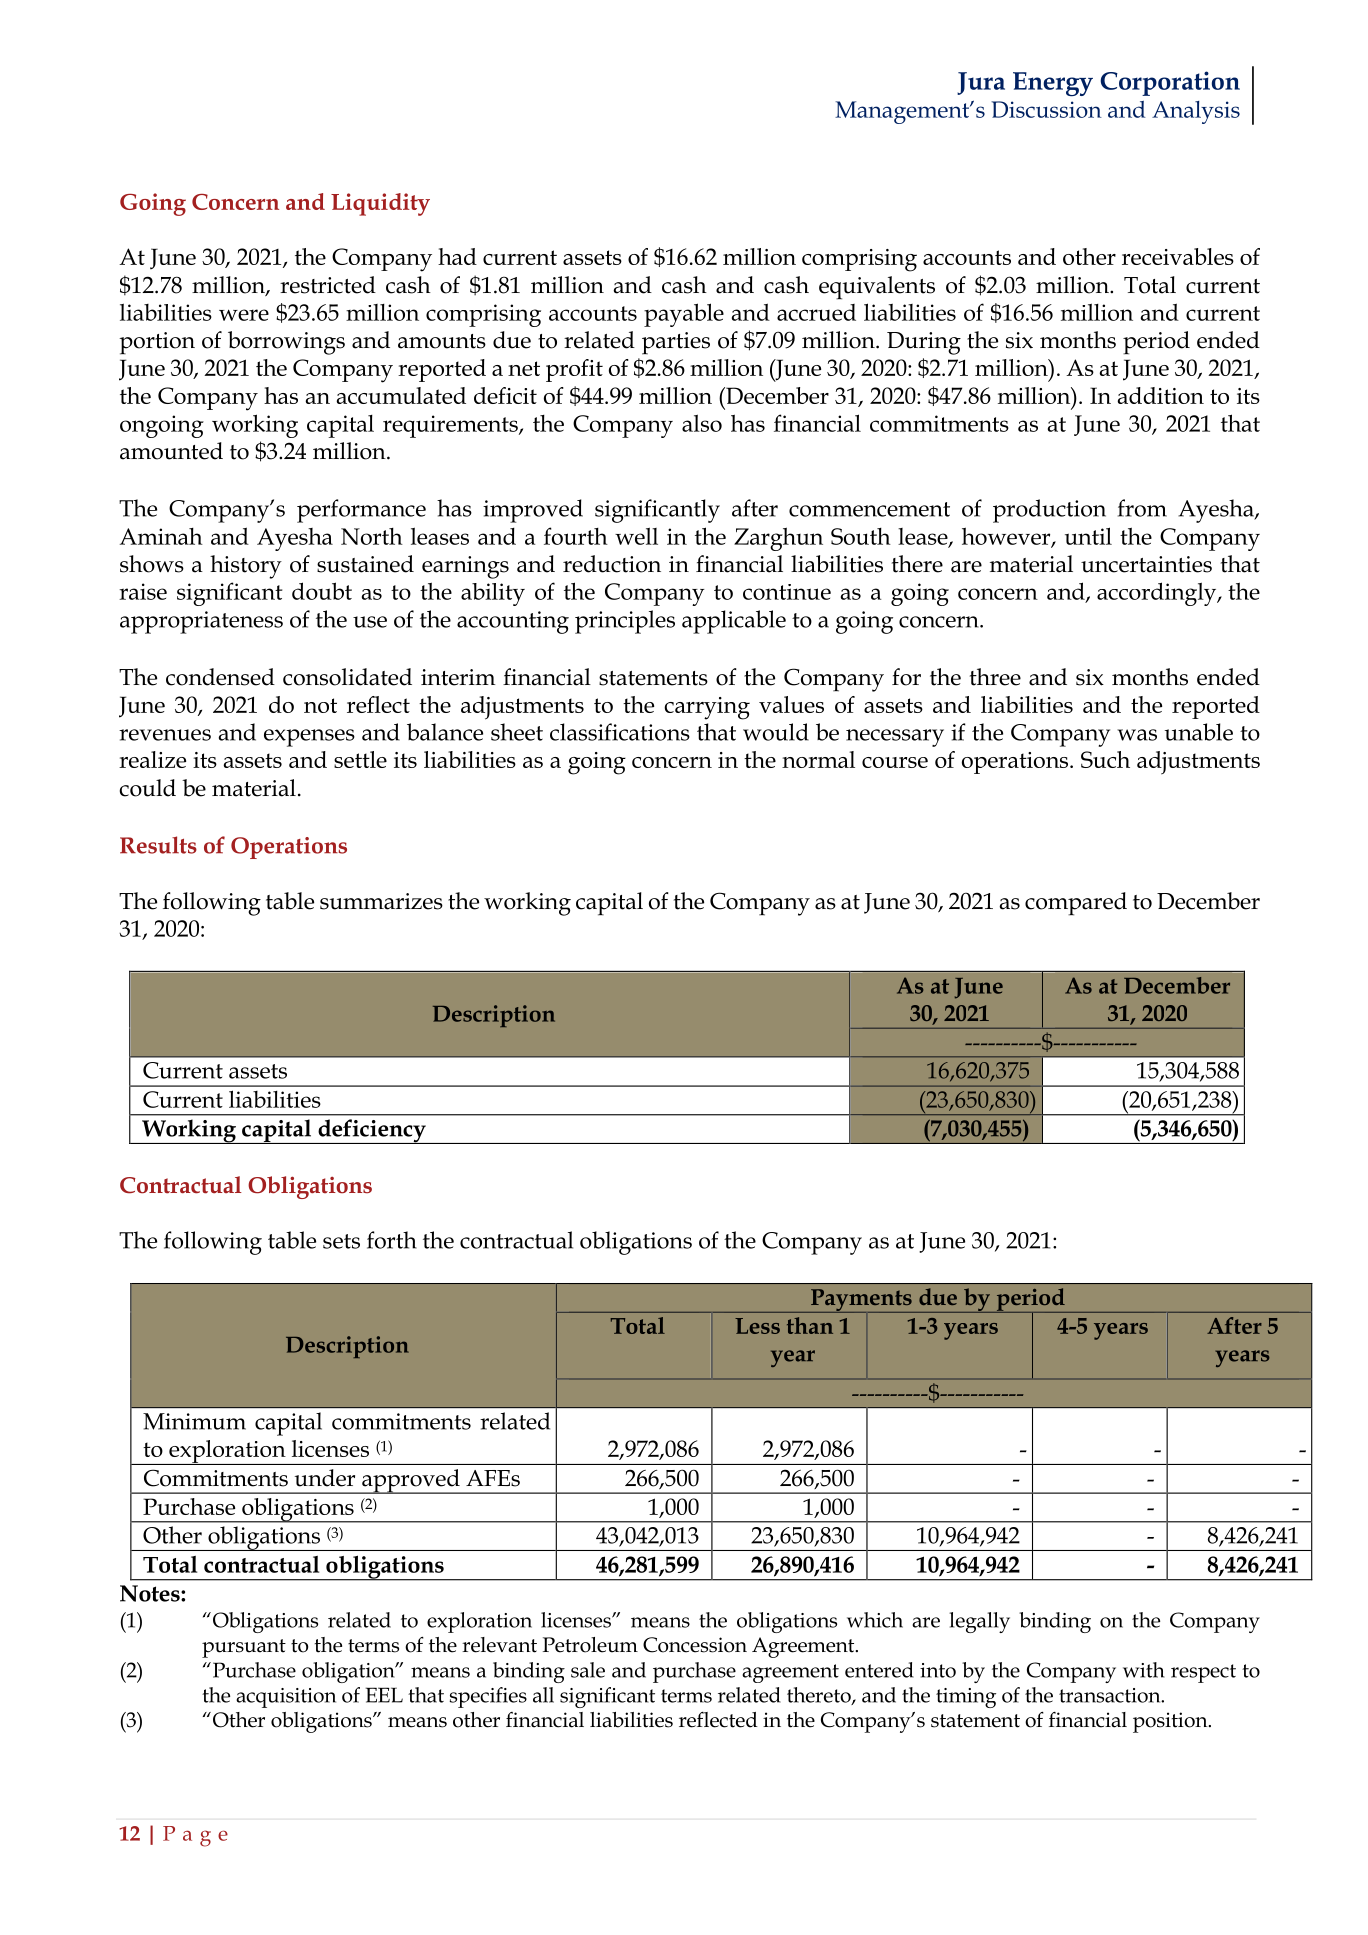 The width and height of the screenshot is (1368, 1935). What do you see at coordinates (372, 1131) in the screenshot?
I see `deficiency` at bounding box center [372, 1131].
